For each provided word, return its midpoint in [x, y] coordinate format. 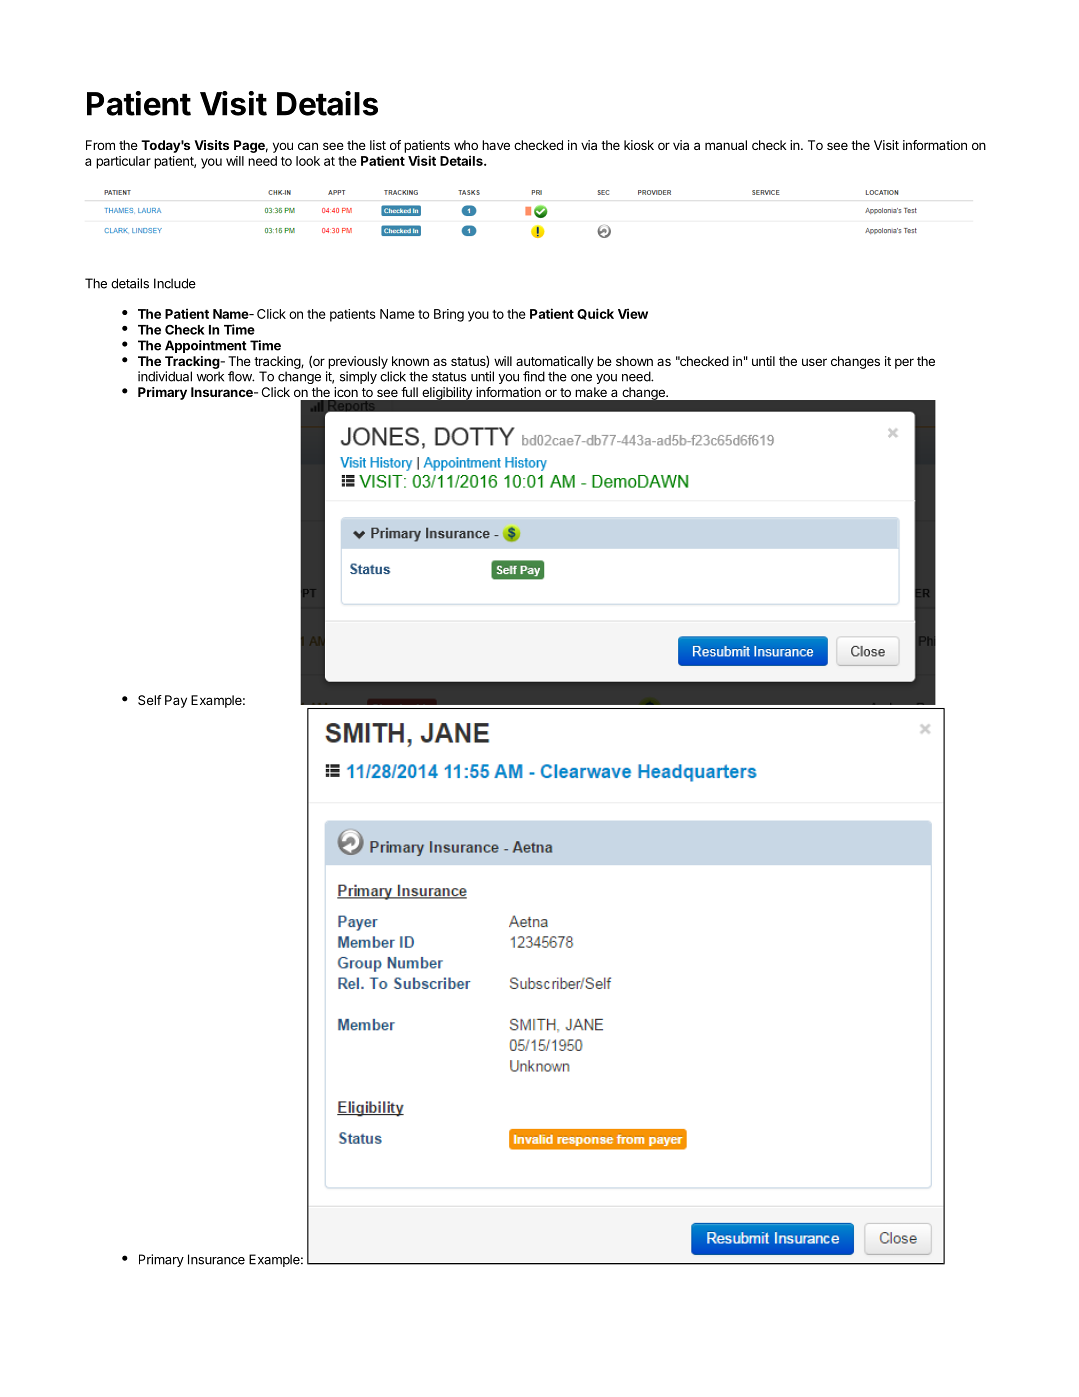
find [534, 376]
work [210, 376]
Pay [176, 701]
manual [726, 145]
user [814, 362]
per [904, 363]
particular [123, 162]
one [581, 378]
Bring [449, 315]
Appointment [206, 346]
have [496, 145]
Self [150, 700]
